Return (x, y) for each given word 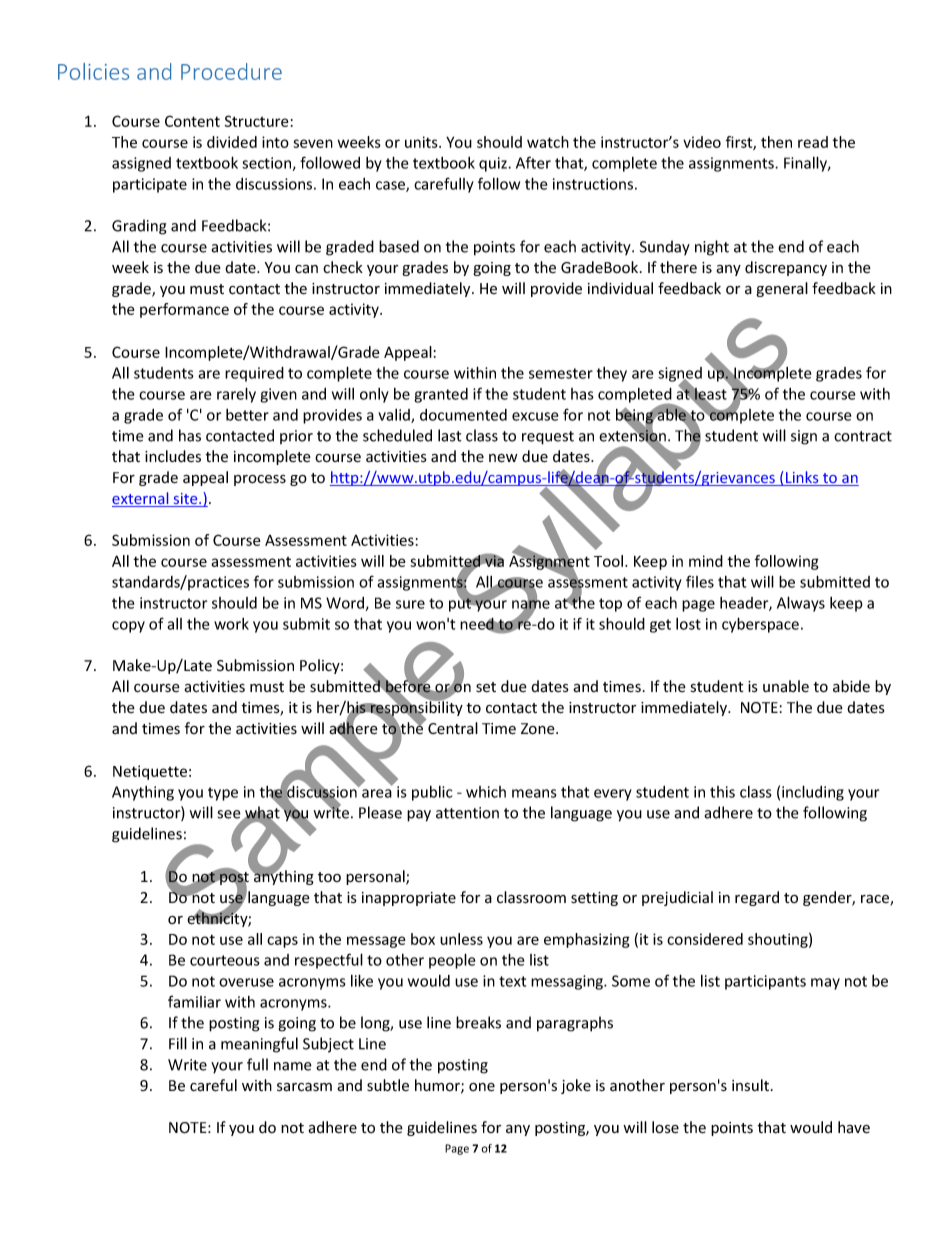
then (776, 142)
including (813, 793)
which (486, 792)
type (223, 794)
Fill (178, 1043)
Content (192, 121)
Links (802, 478)
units (422, 142)
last (450, 435)
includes (173, 456)
